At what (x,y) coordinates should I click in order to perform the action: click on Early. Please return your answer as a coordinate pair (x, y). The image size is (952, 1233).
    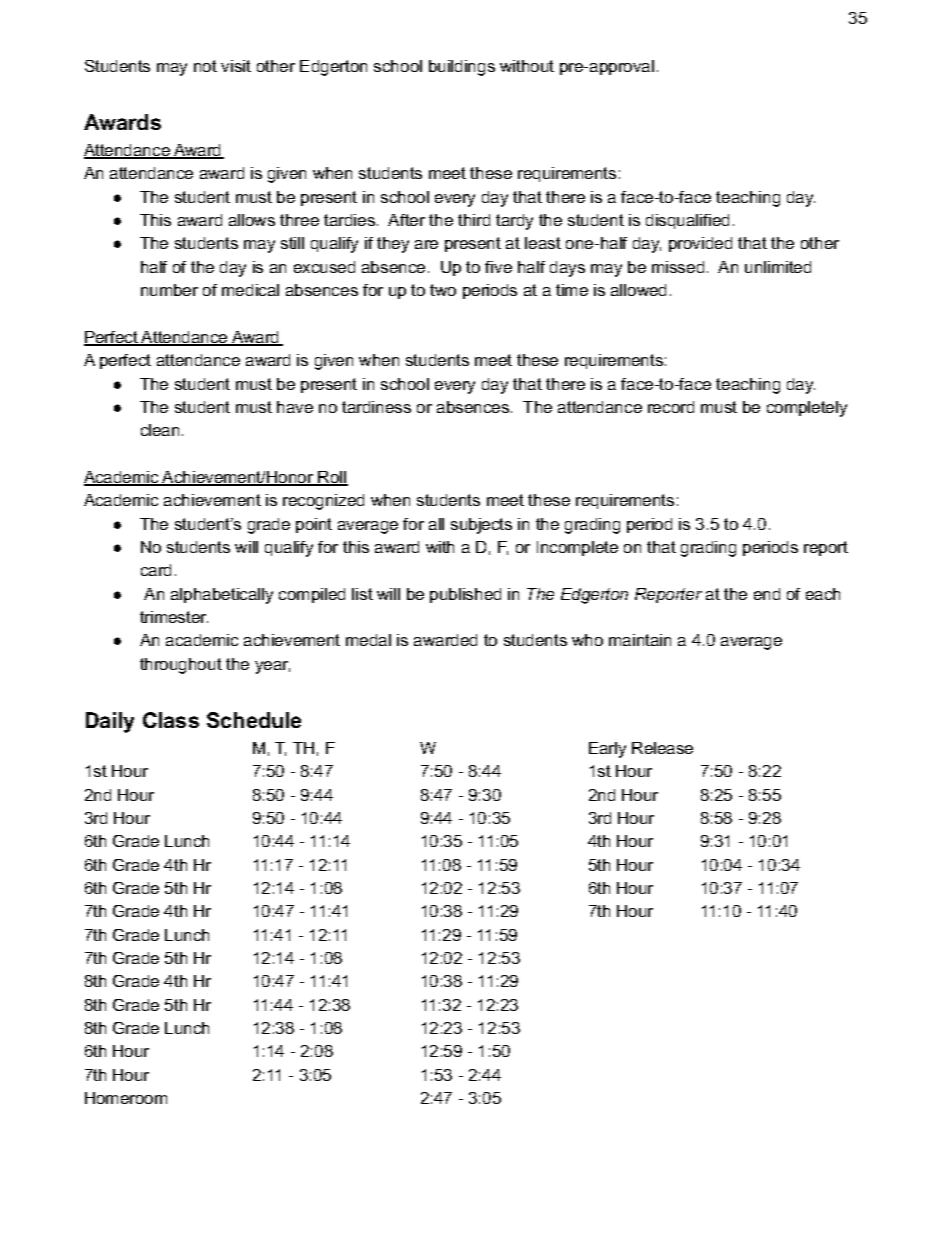
    Looking at the image, I should click on (607, 750).
